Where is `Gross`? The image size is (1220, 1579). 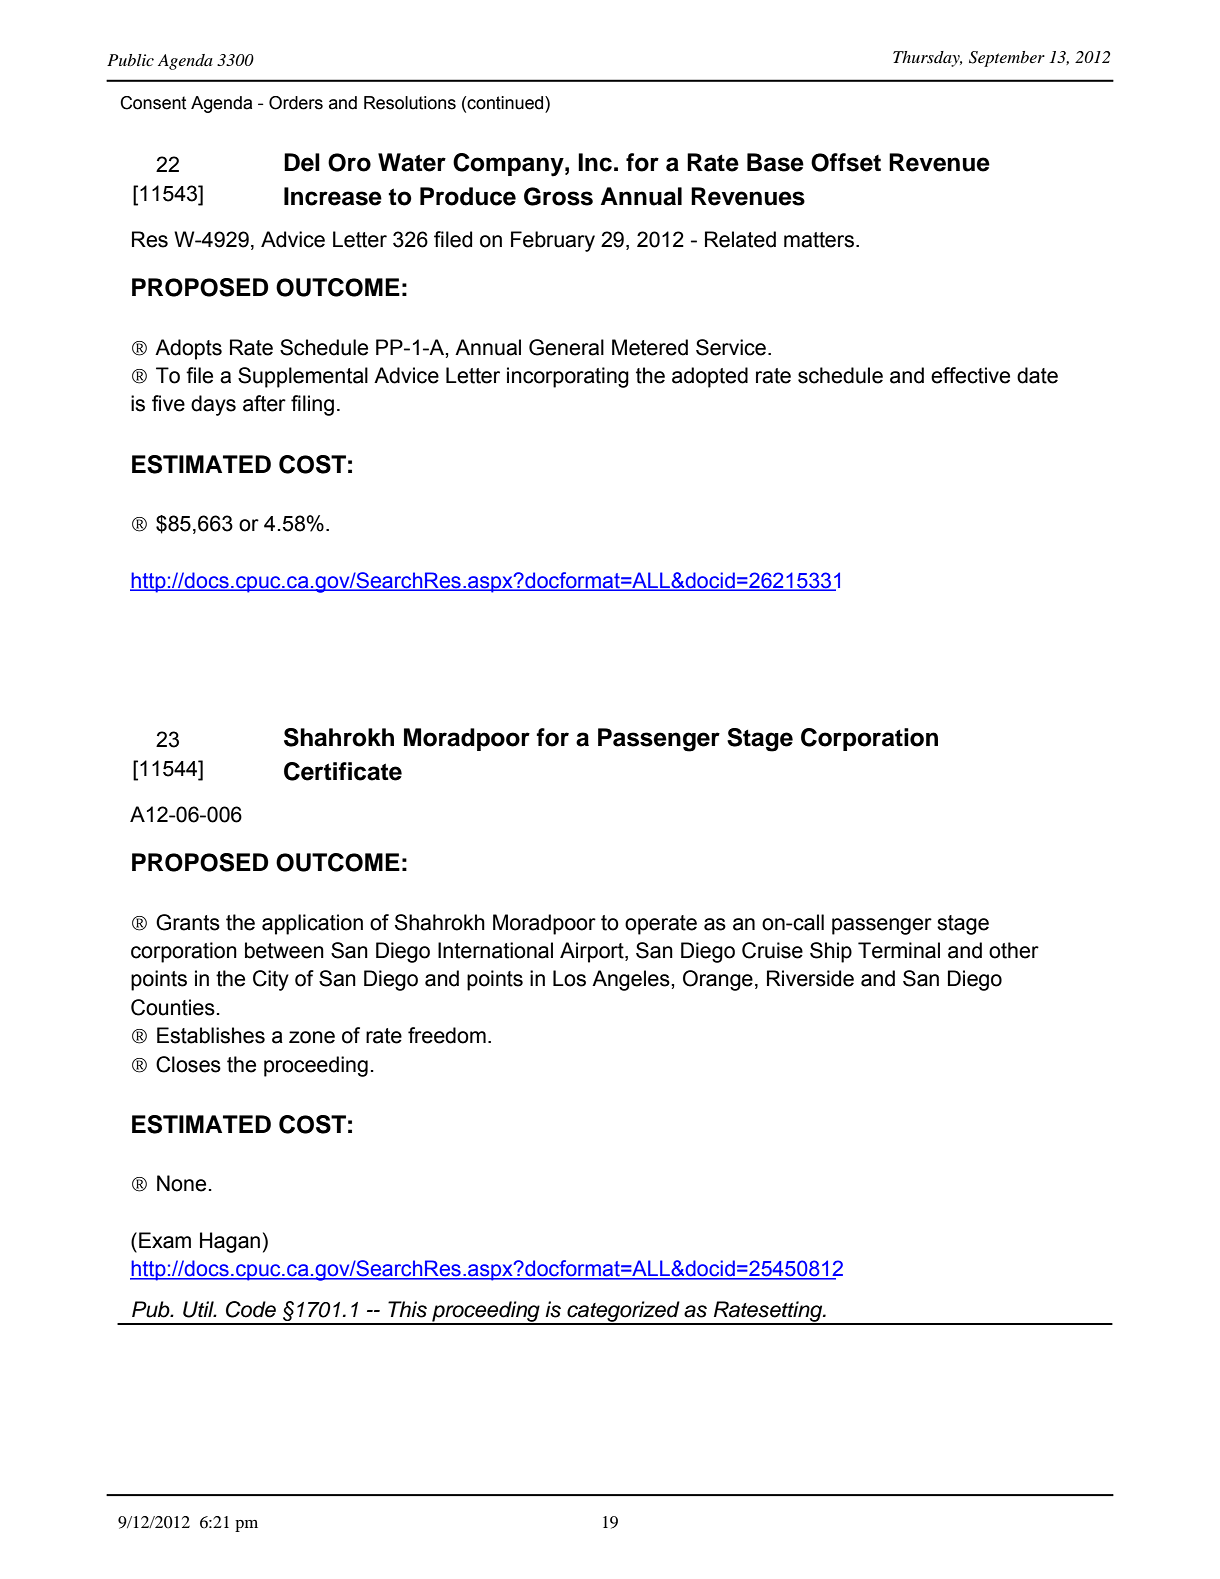
Gross is located at coordinates (558, 196).
